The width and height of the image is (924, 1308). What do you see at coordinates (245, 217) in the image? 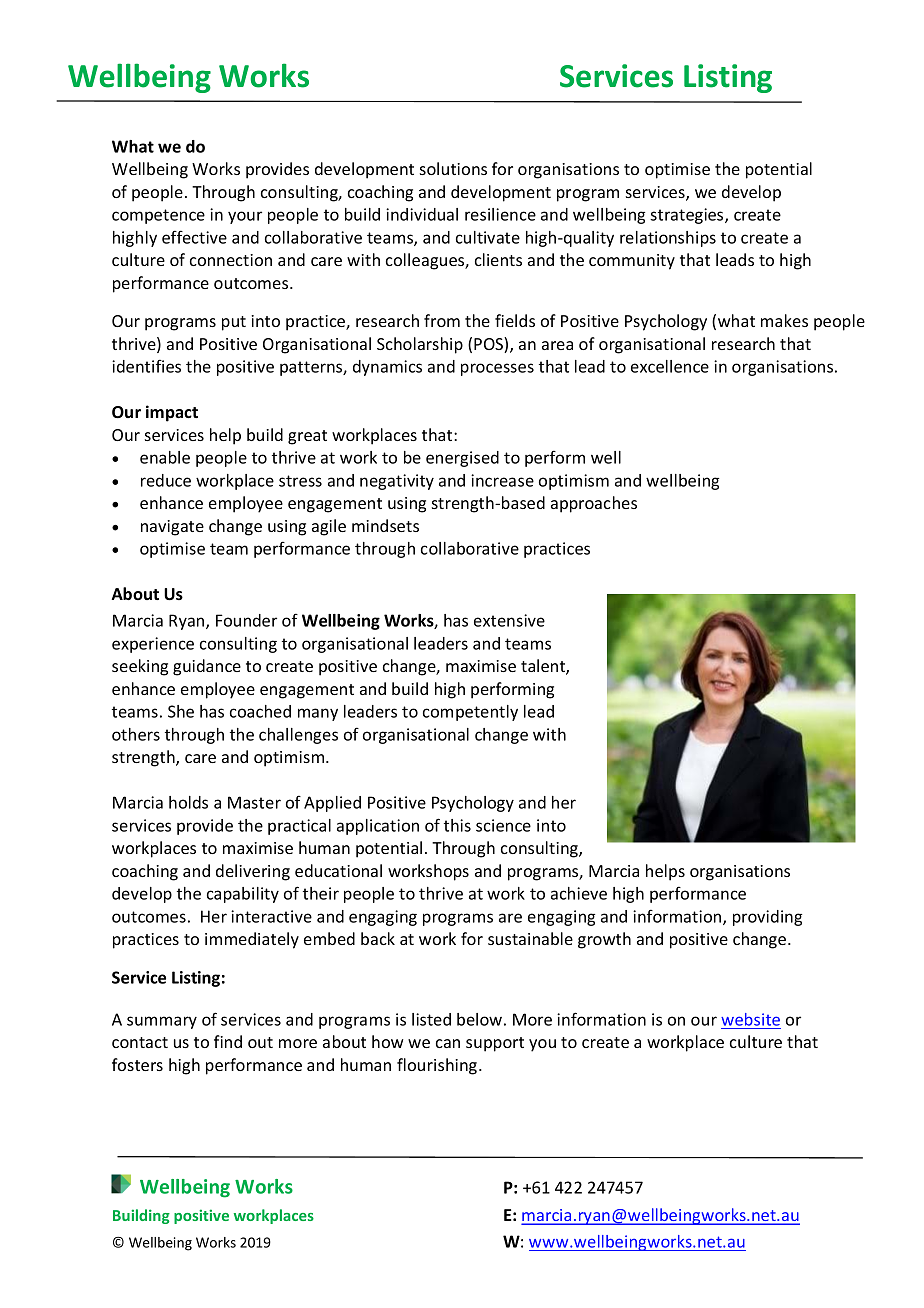
I see `your` at bounding box center [245, 217].
